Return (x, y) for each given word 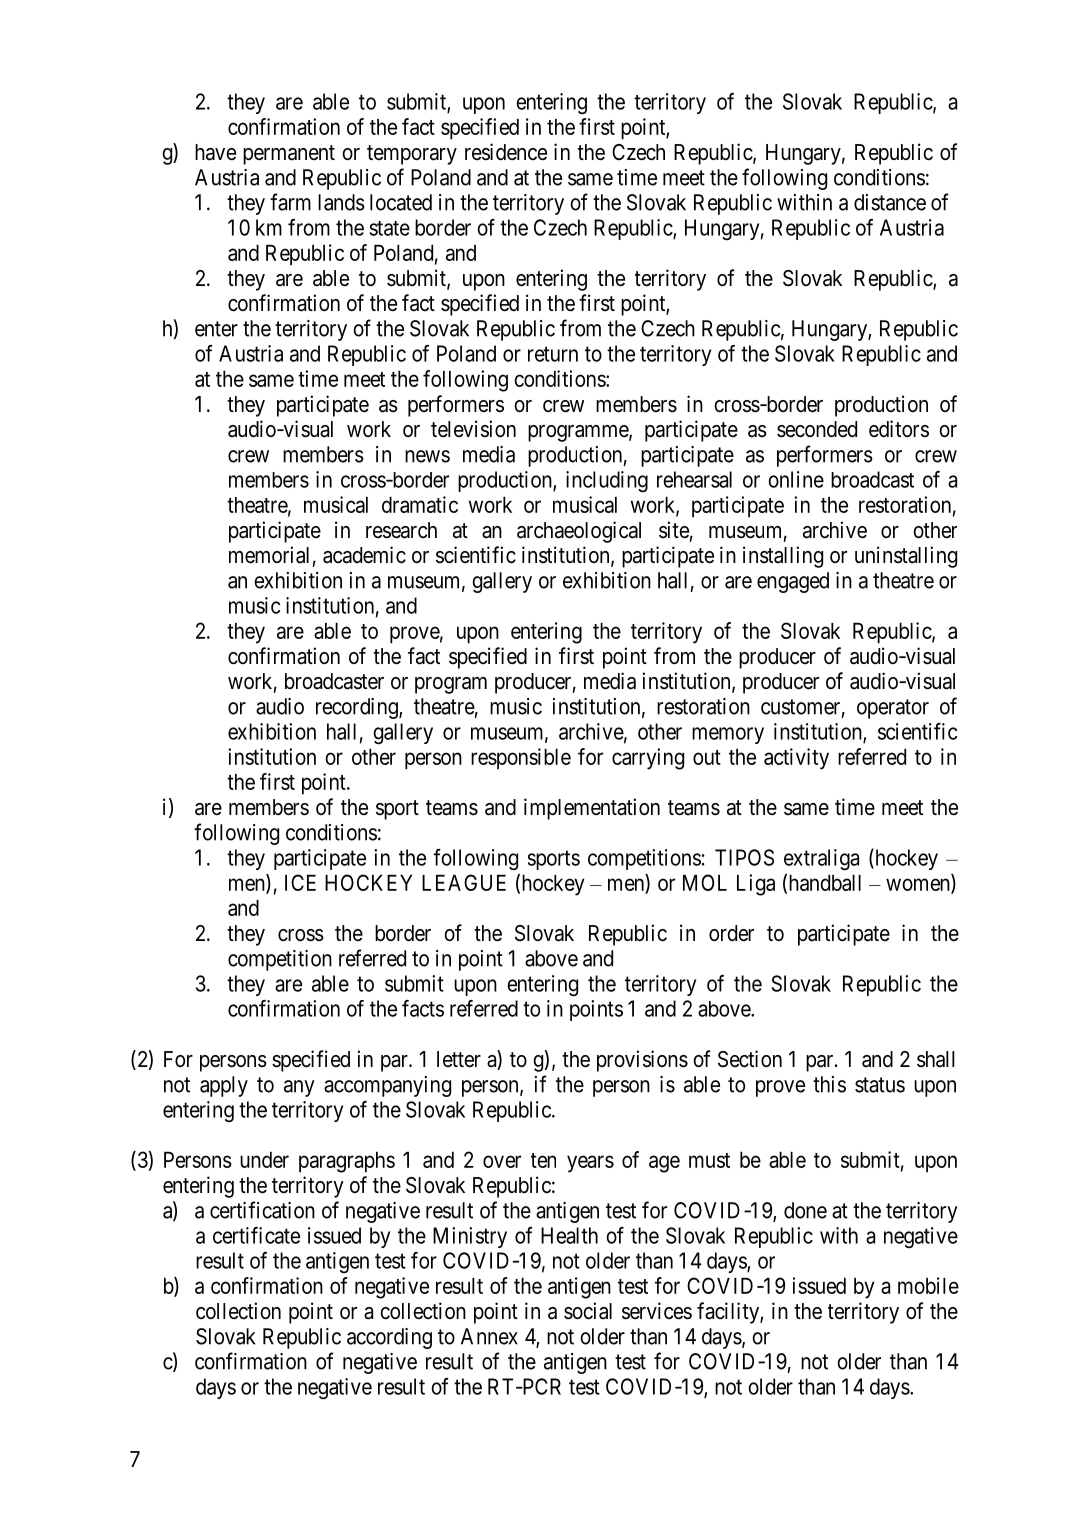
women (919, 885)
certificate (256, 1235)
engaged (793, 582)
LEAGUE (464, 882)
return (553, 354)
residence (506, 152)
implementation (592, 809)
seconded (817, 429)
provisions (642, 1061)
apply (224, 1086)
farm (290, 202)
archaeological (579, 532)
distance (890, 202)
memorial (269, 555)
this (829, 1084)
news (427, 456)
